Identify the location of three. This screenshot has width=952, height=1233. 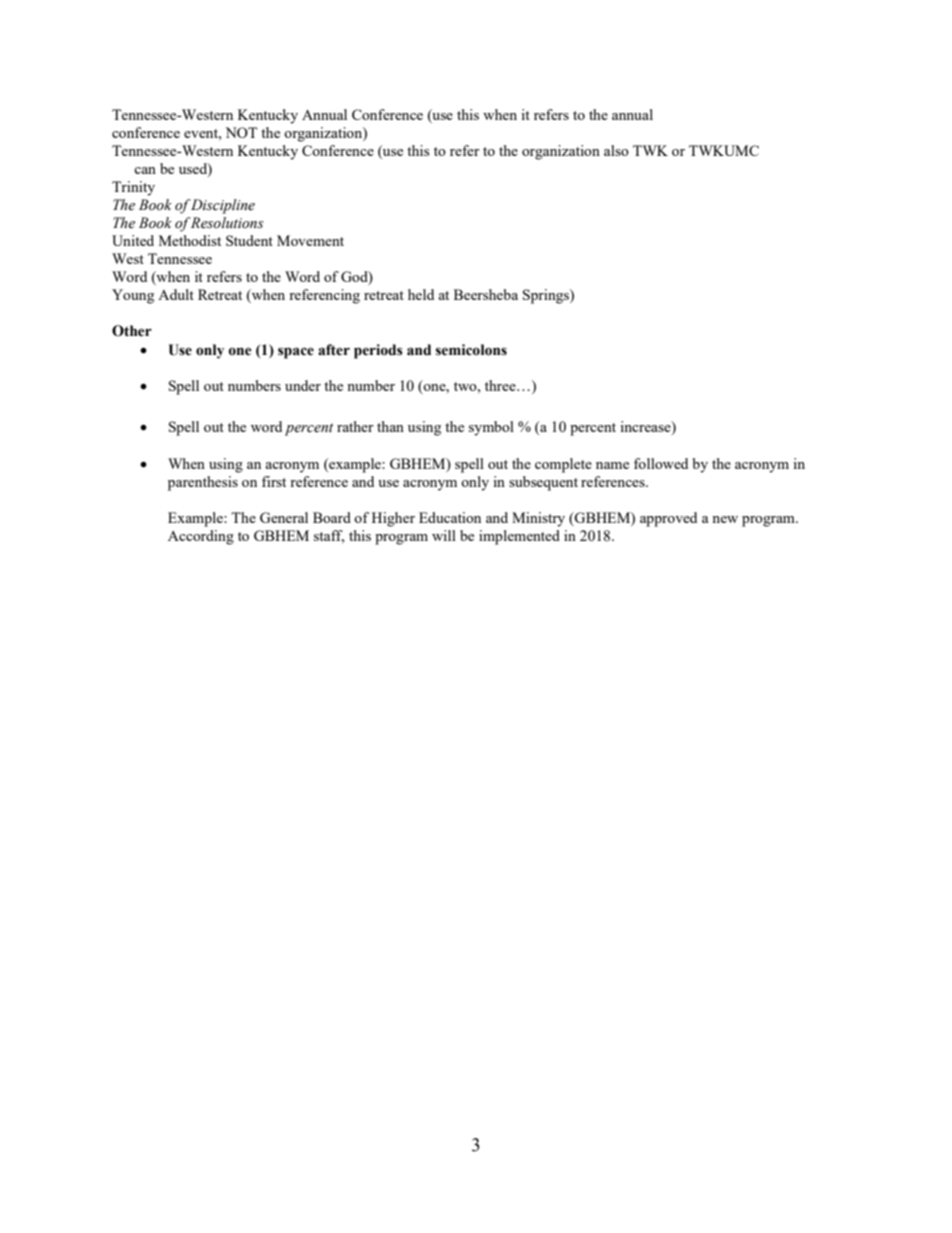
(501, 385).
